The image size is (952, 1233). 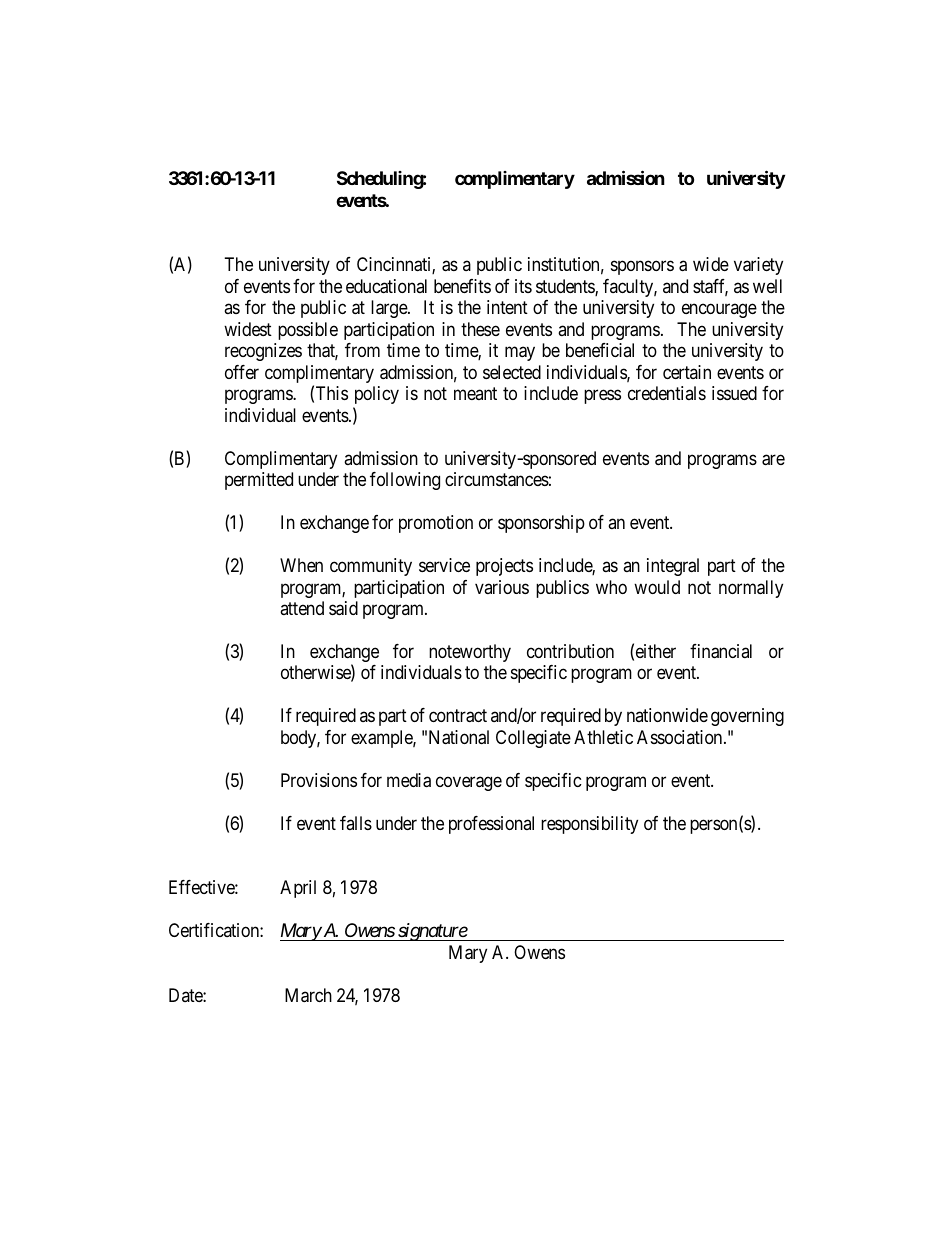 What do you see at coordinates (436, 524) in the page?
I see `promotion` at bounding box center [436, 524].
